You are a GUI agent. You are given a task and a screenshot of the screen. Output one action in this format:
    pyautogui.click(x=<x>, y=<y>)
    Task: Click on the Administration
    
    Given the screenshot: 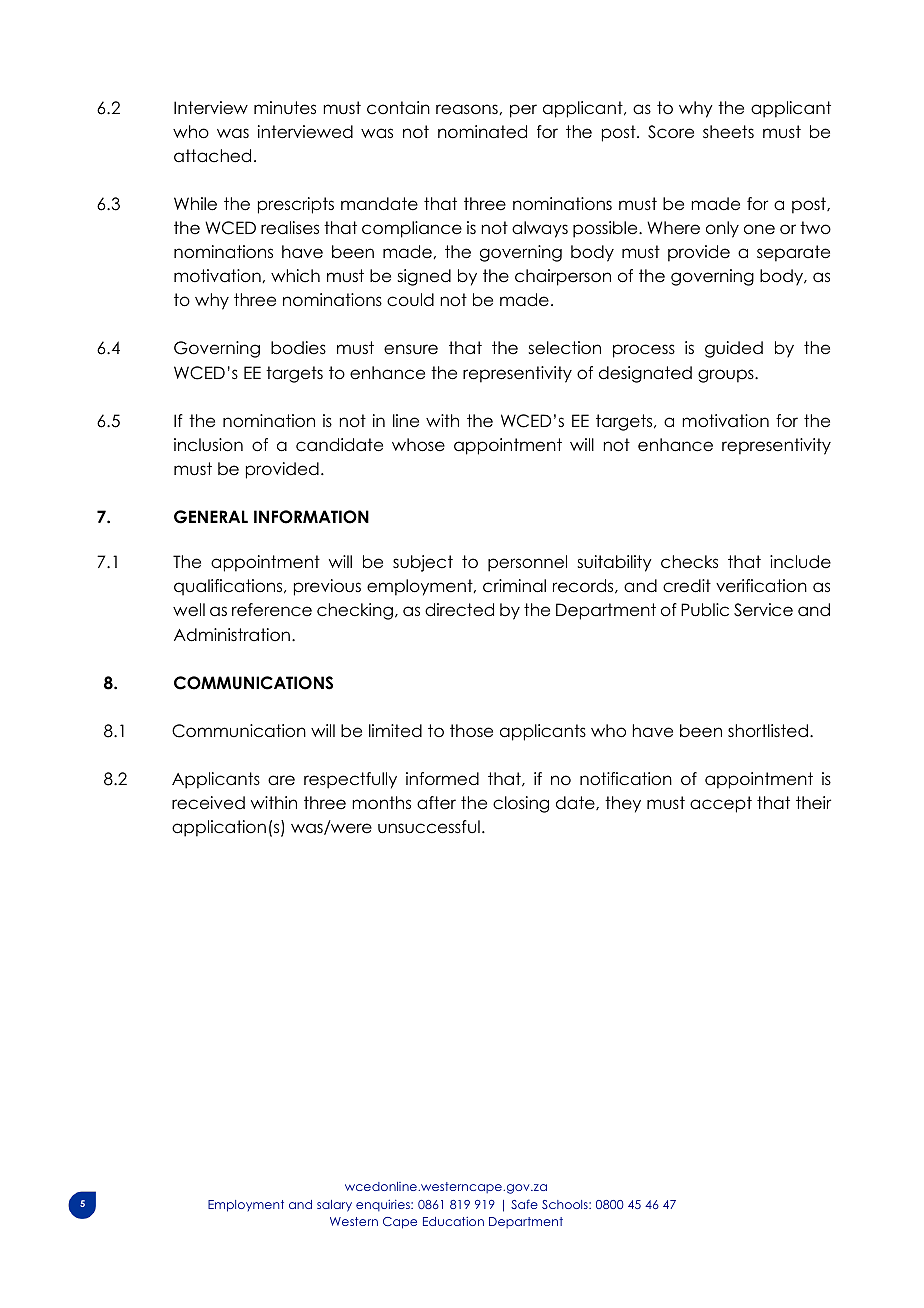 What is the action you would take?
    pyautogui.click(x=232, y=635)
